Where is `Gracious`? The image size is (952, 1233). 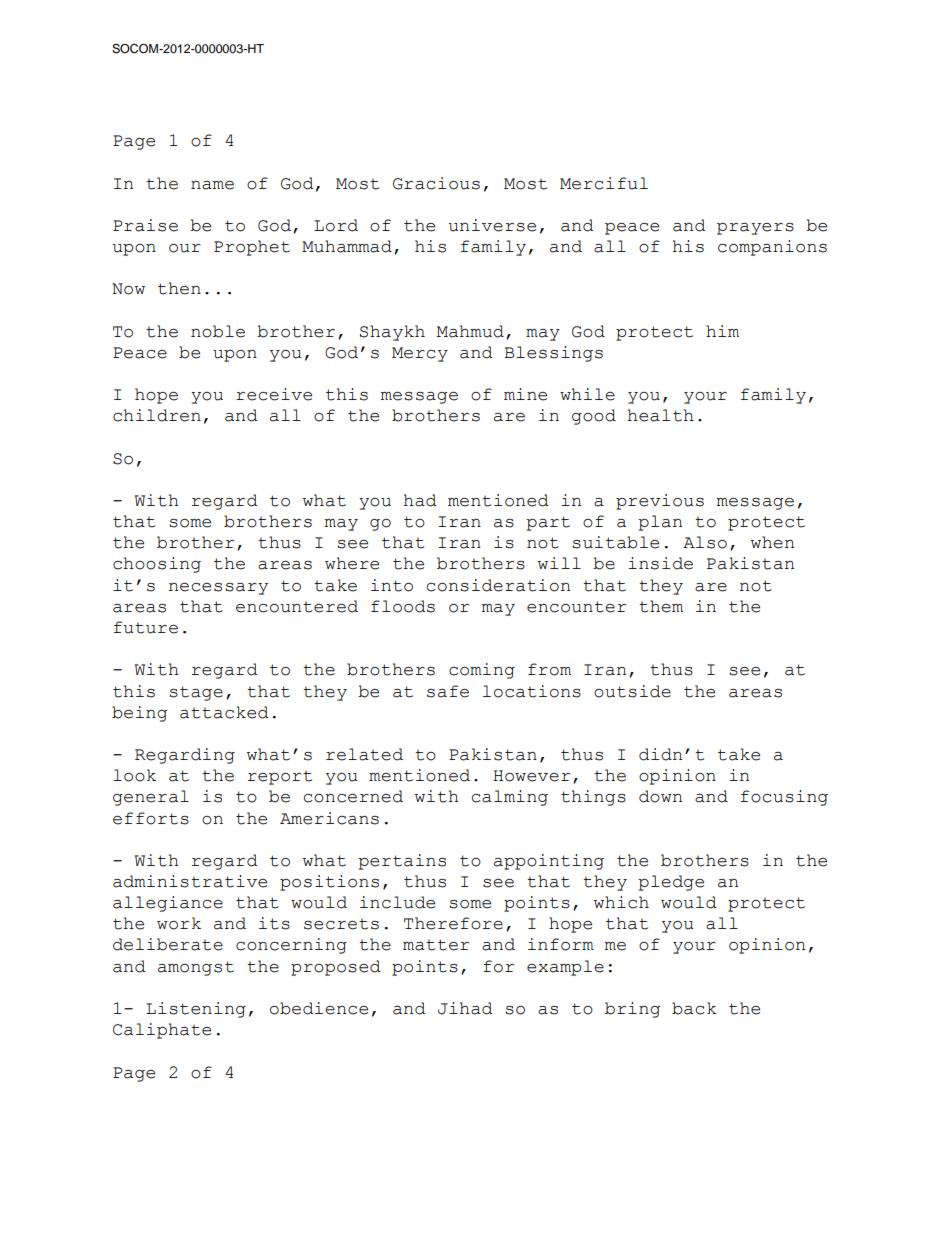 Gracious is located at coordinates (436, 183).
